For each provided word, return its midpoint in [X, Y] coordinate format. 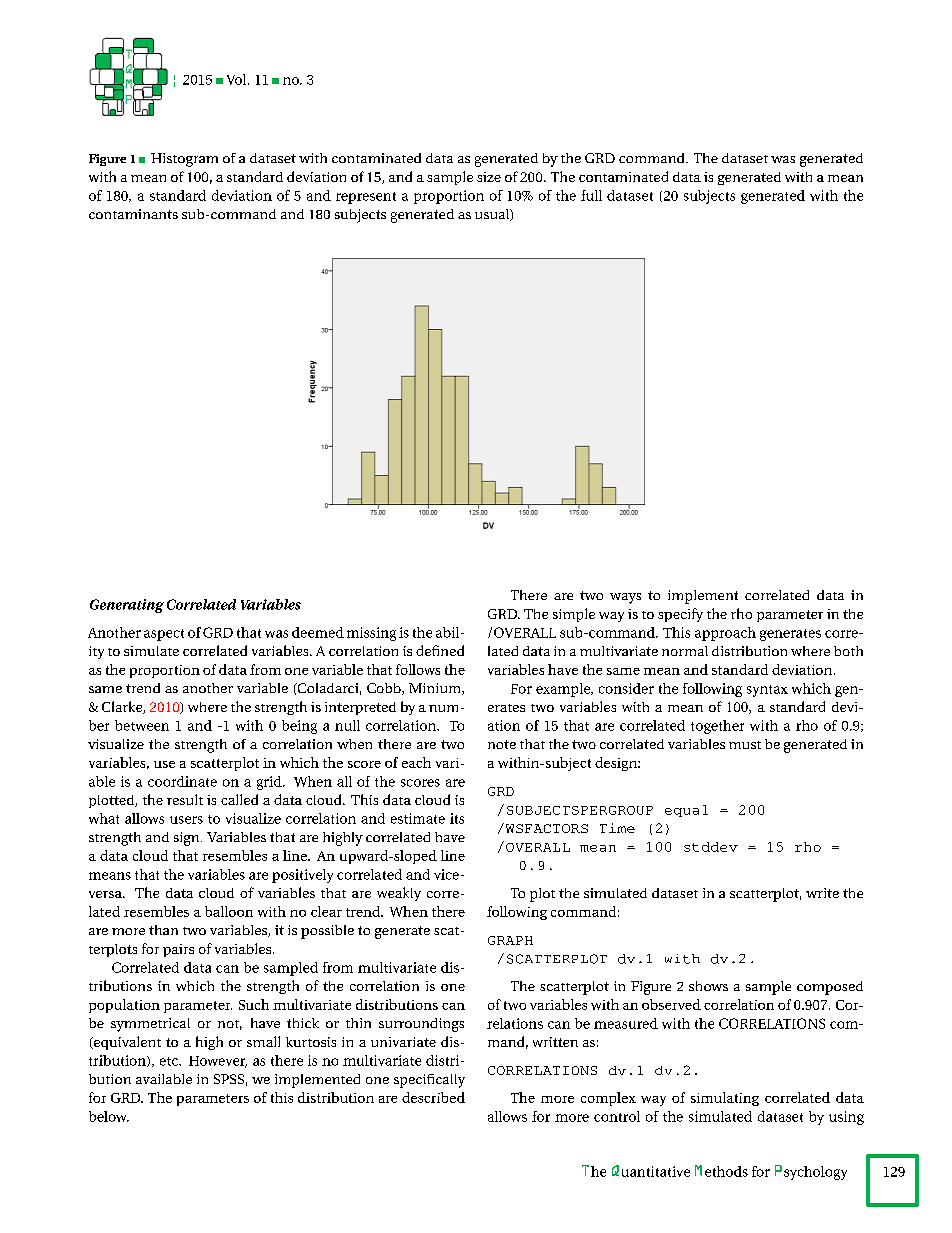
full [591, 195]
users [186, 820]
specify [680, 615]
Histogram [184, 160]
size [489, 177]
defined [440, 650]
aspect [164, 635]
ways [625, 598]
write [822, 893]
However [218, 1062]
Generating [127, 606]
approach [725, 634]
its [457, 818]
